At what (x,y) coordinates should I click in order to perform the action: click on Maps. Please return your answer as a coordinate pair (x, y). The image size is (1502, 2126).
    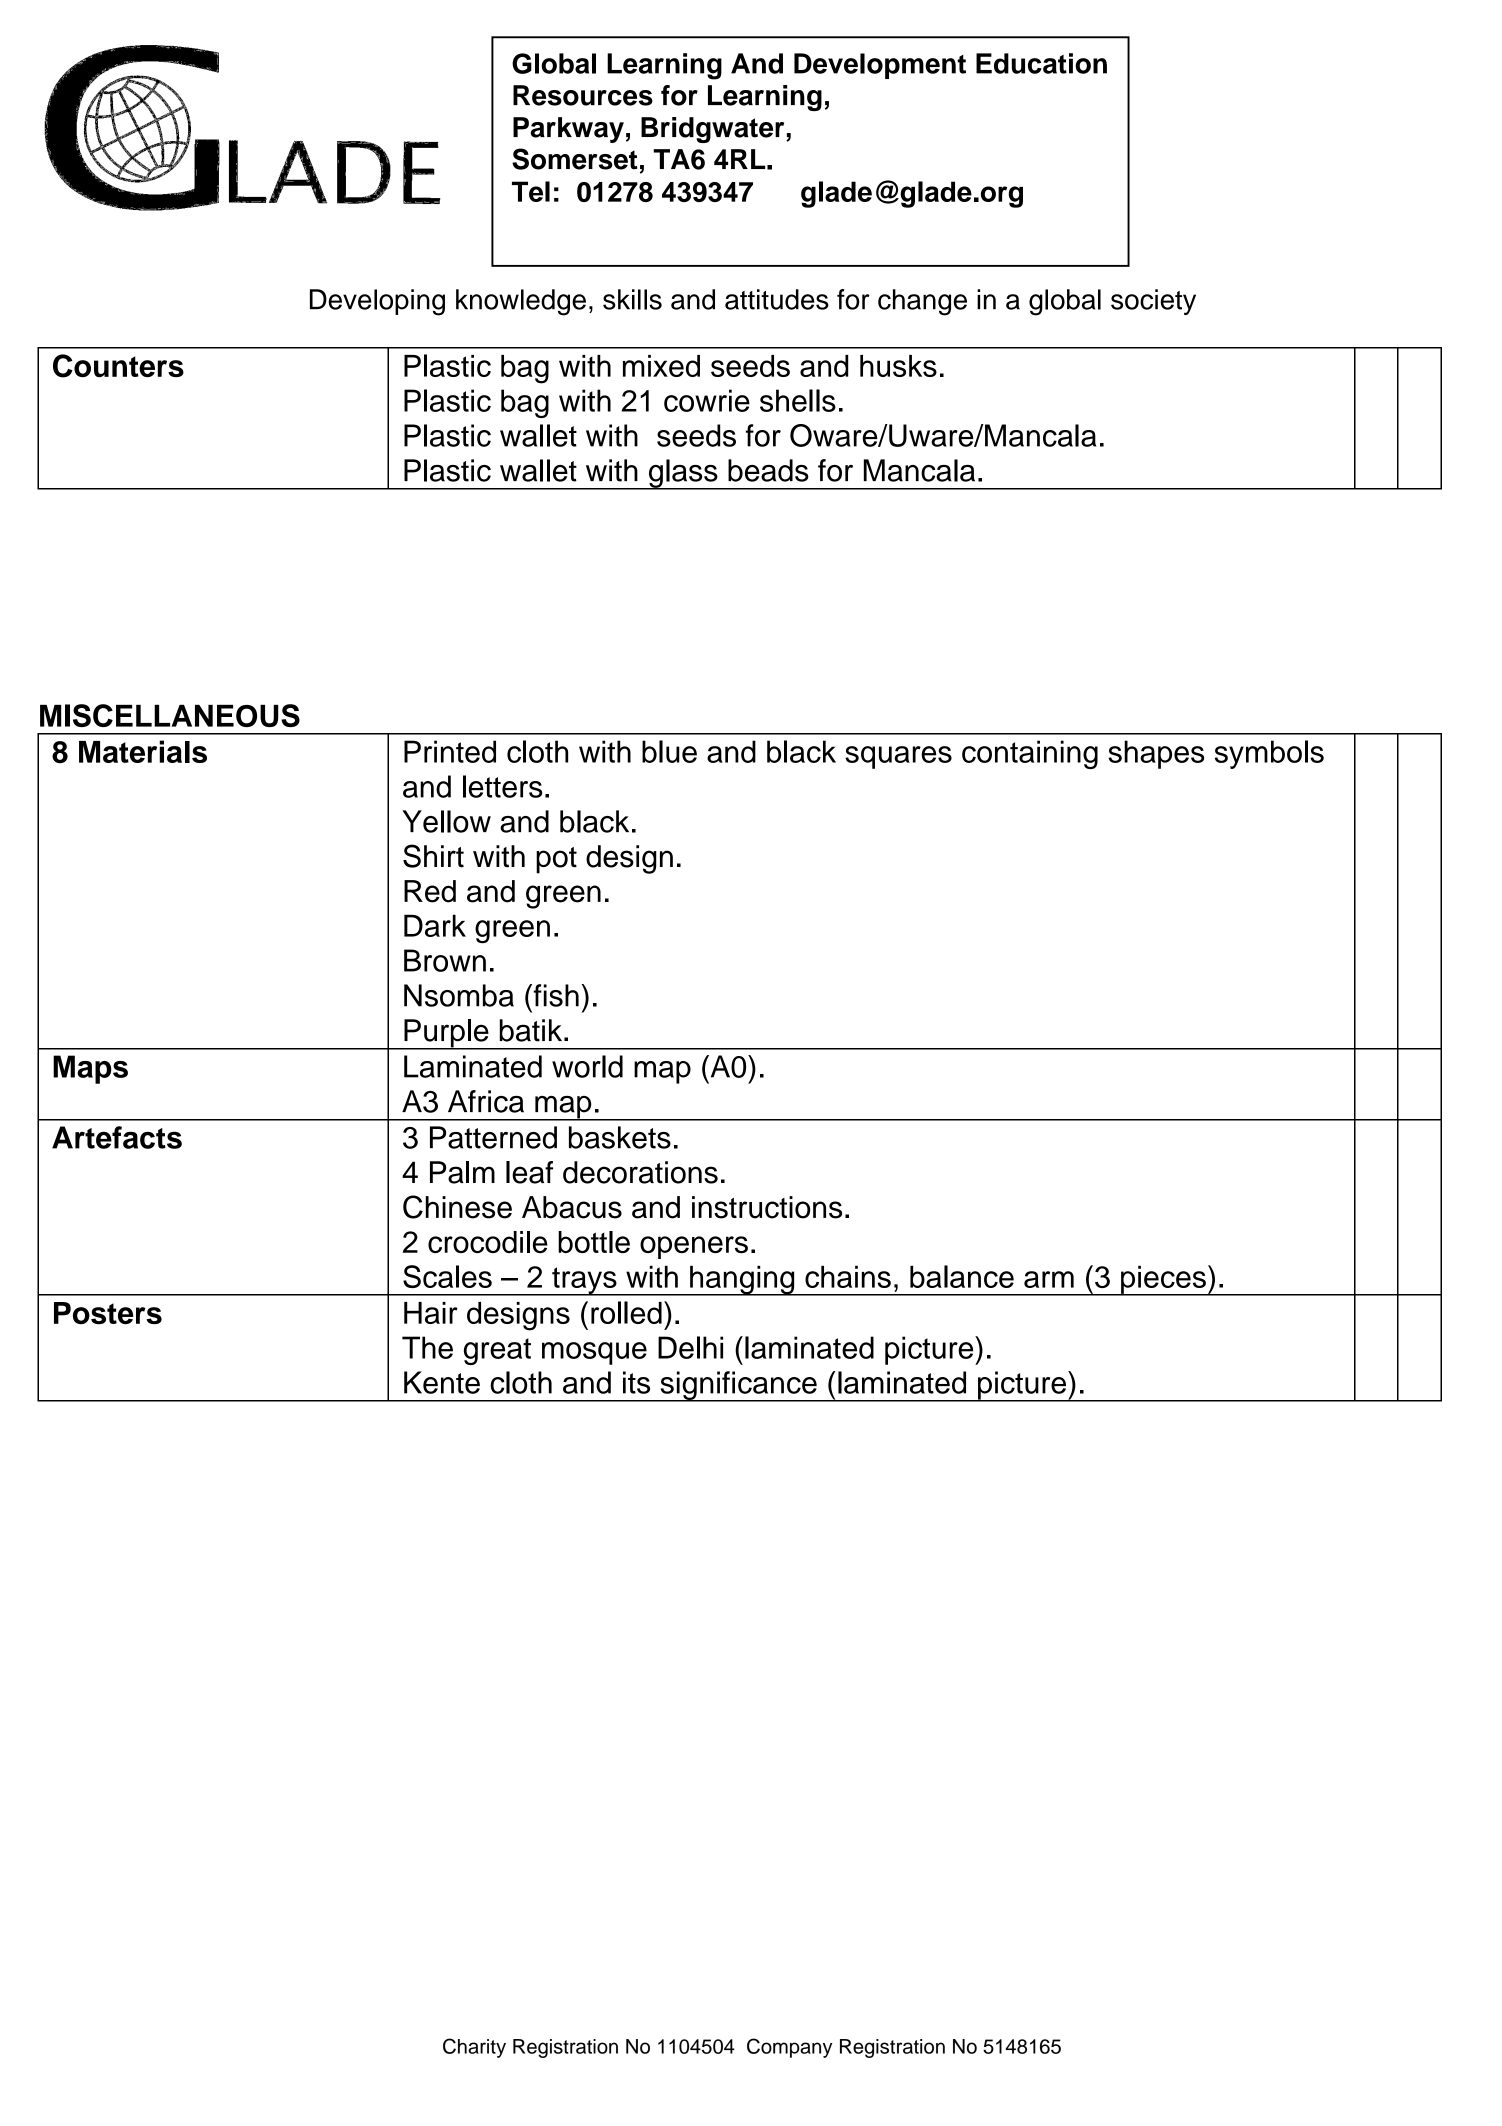
    Looking at the image, I should click on (90, 1069).
